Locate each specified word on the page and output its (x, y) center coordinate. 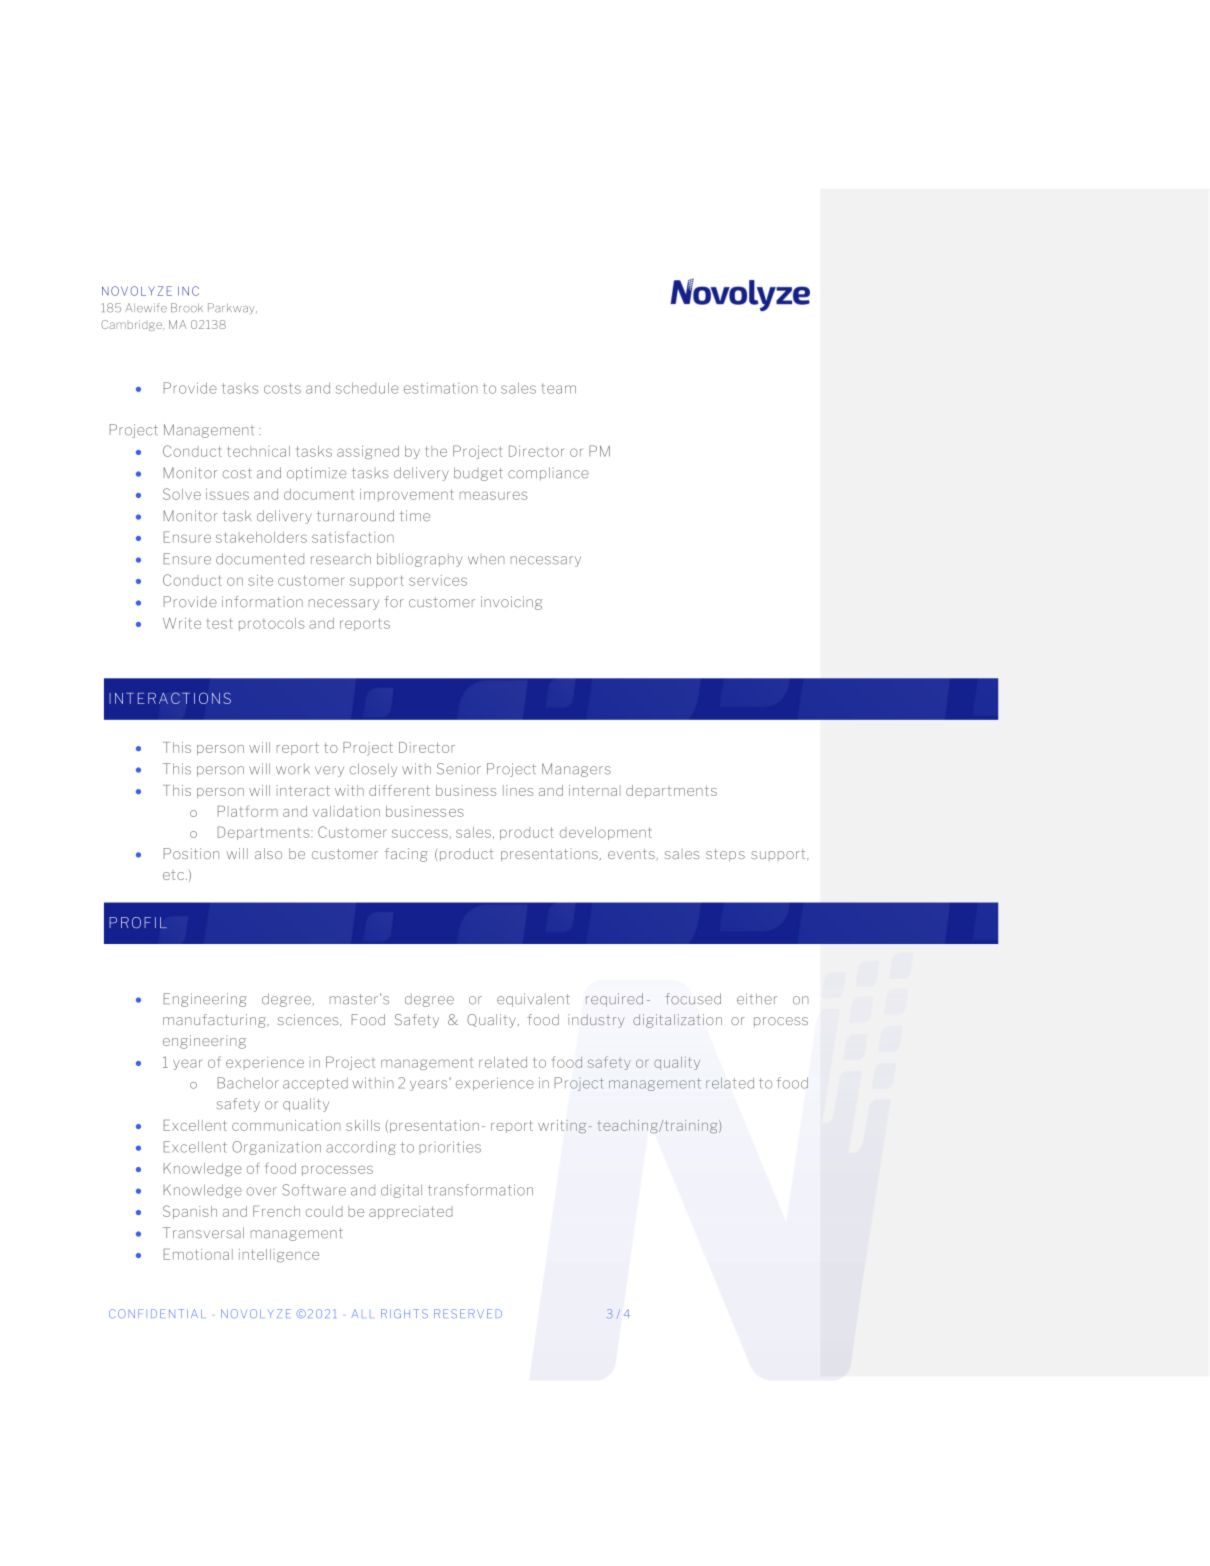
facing (406, 855)
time (415, 516)
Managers (576, 770)
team (558, 389)
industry (596, 1021)
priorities (450, 1147)
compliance (548, 473)
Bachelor (248, 1083)
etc (175, 876)
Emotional (198, 1254)
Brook (187, 308)
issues (227, 494)
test (220, 623)
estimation (440, 388)
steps (725, 855)
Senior (459, 769)
